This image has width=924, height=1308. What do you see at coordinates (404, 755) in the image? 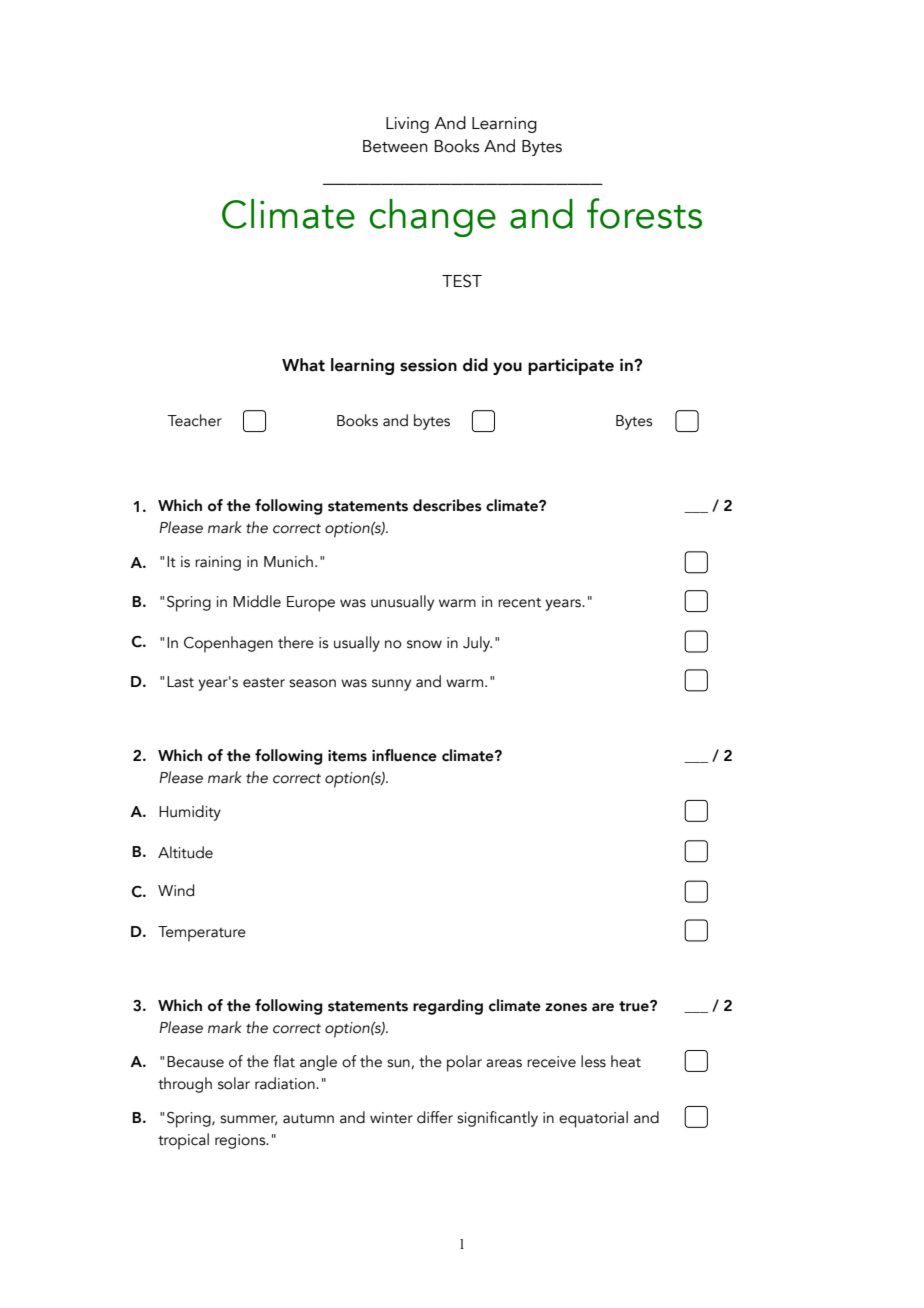
I see `influence` at bounding box center [404, 755].
